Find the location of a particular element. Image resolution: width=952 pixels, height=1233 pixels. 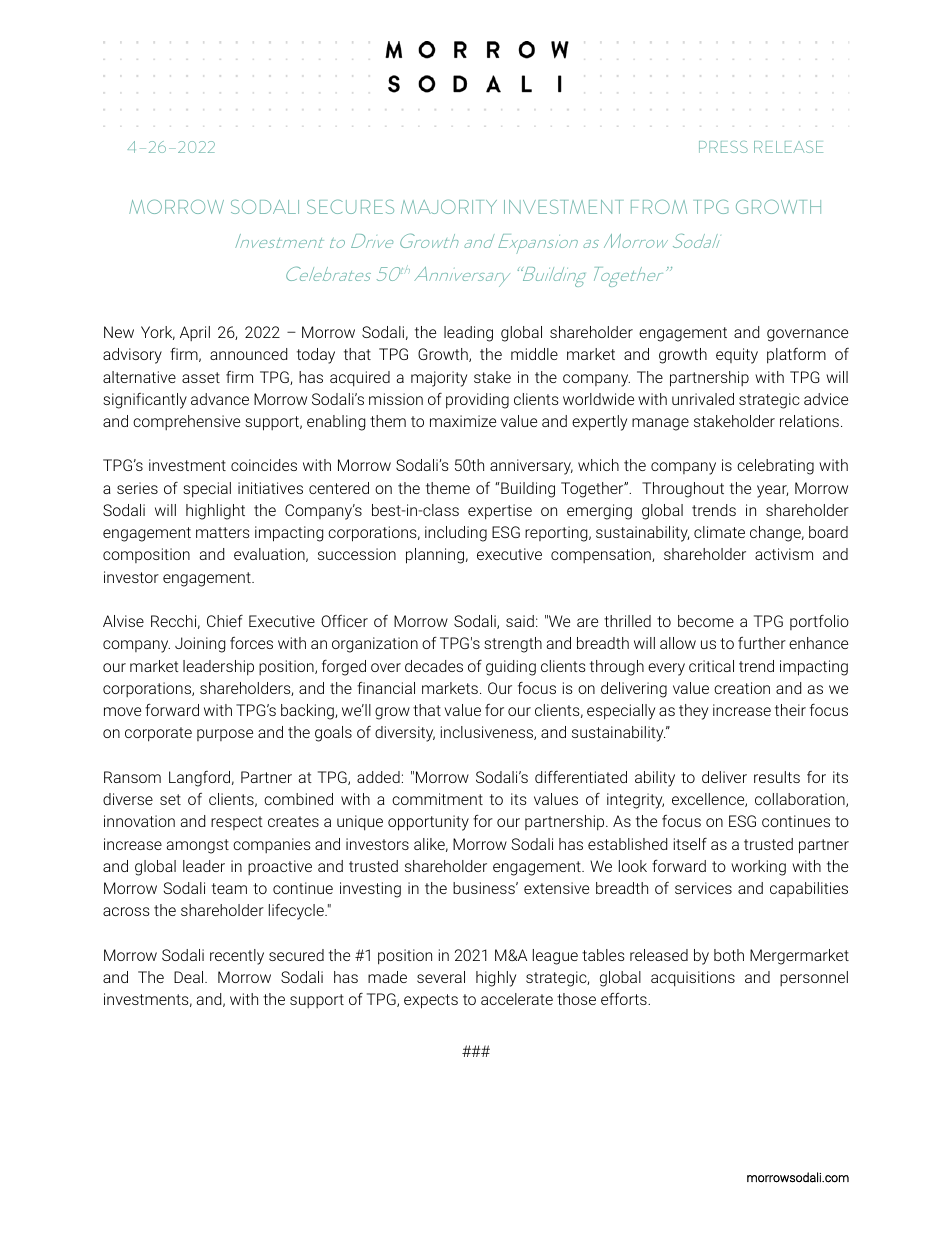

activism is located at coordinates (784, 554).
